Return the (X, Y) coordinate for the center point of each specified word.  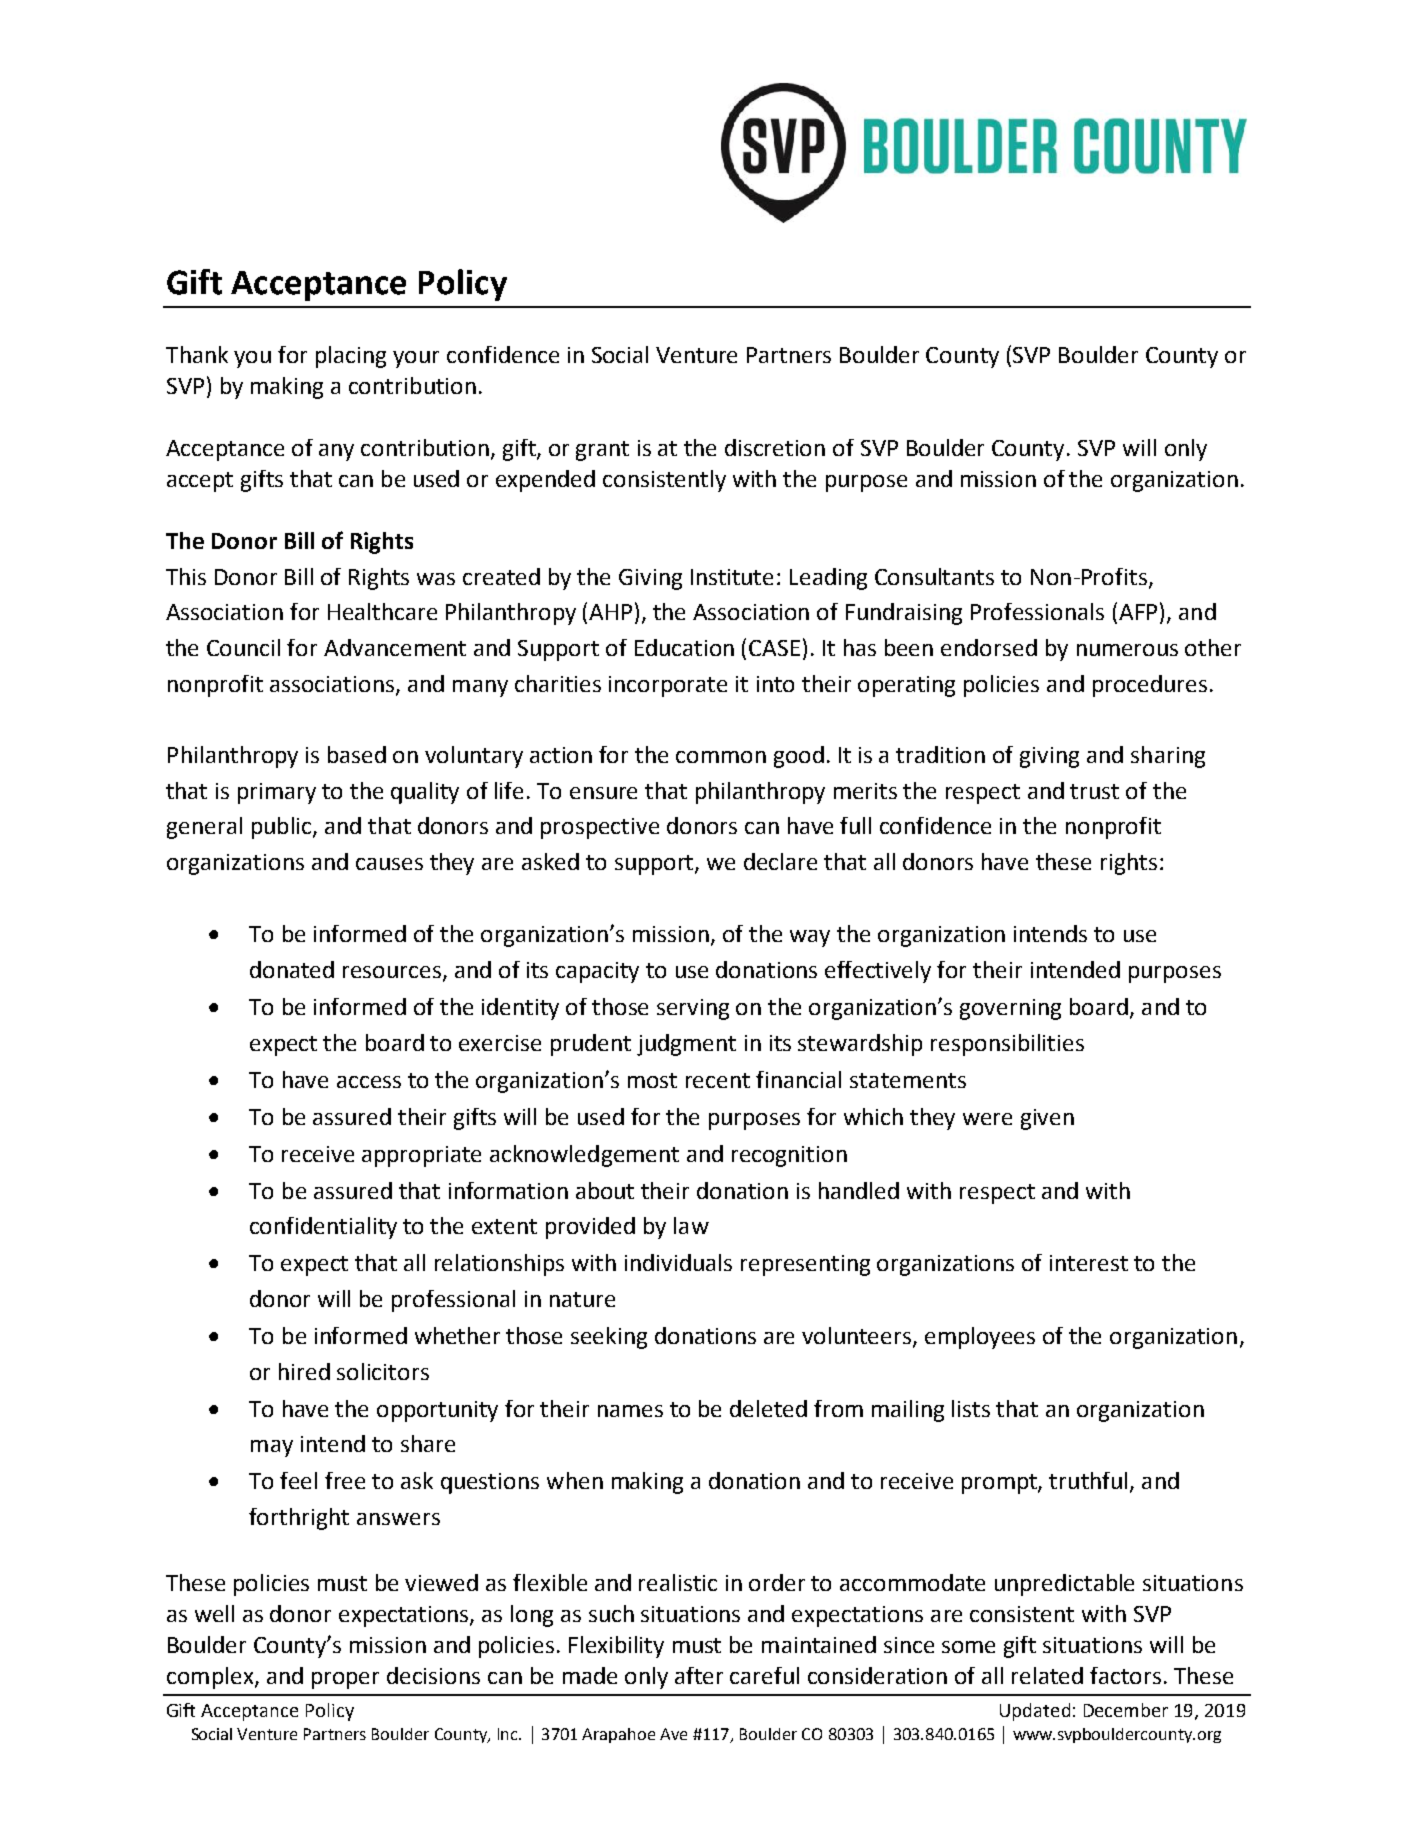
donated (292, 969)
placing (351, 357)
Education (684, 647)
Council (243, 647)
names (630, 1411)
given (1047, 1119)
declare (780, 861)
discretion (775, 447)
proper (345, 1680)
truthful (1088, 1480)
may (272, 1448)
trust (1094, 791)
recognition (789, 1156)
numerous (1127, 650)
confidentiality (323, 1228)
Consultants (934, 576)
